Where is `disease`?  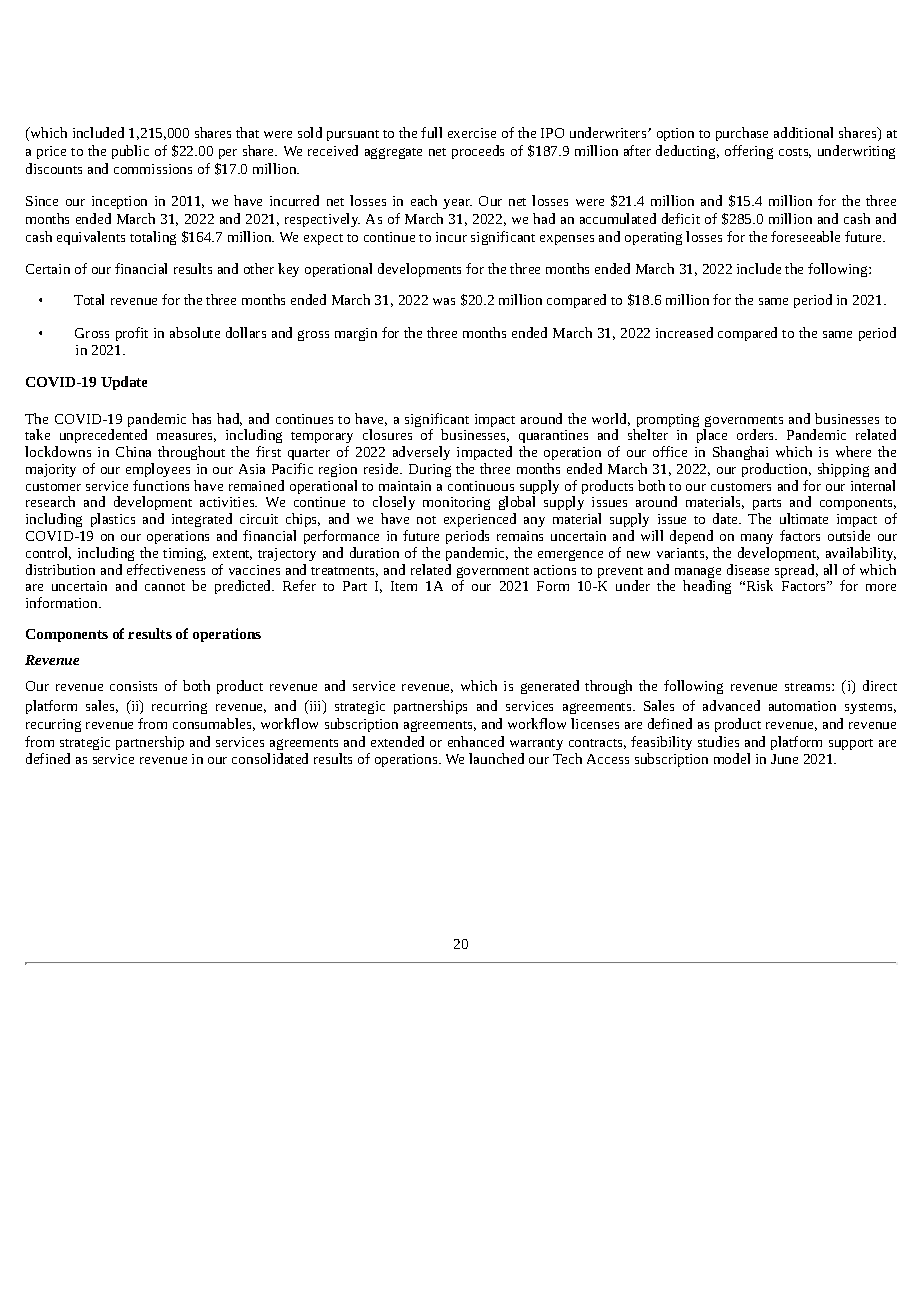
disease is located at coordinates (748, 569).
